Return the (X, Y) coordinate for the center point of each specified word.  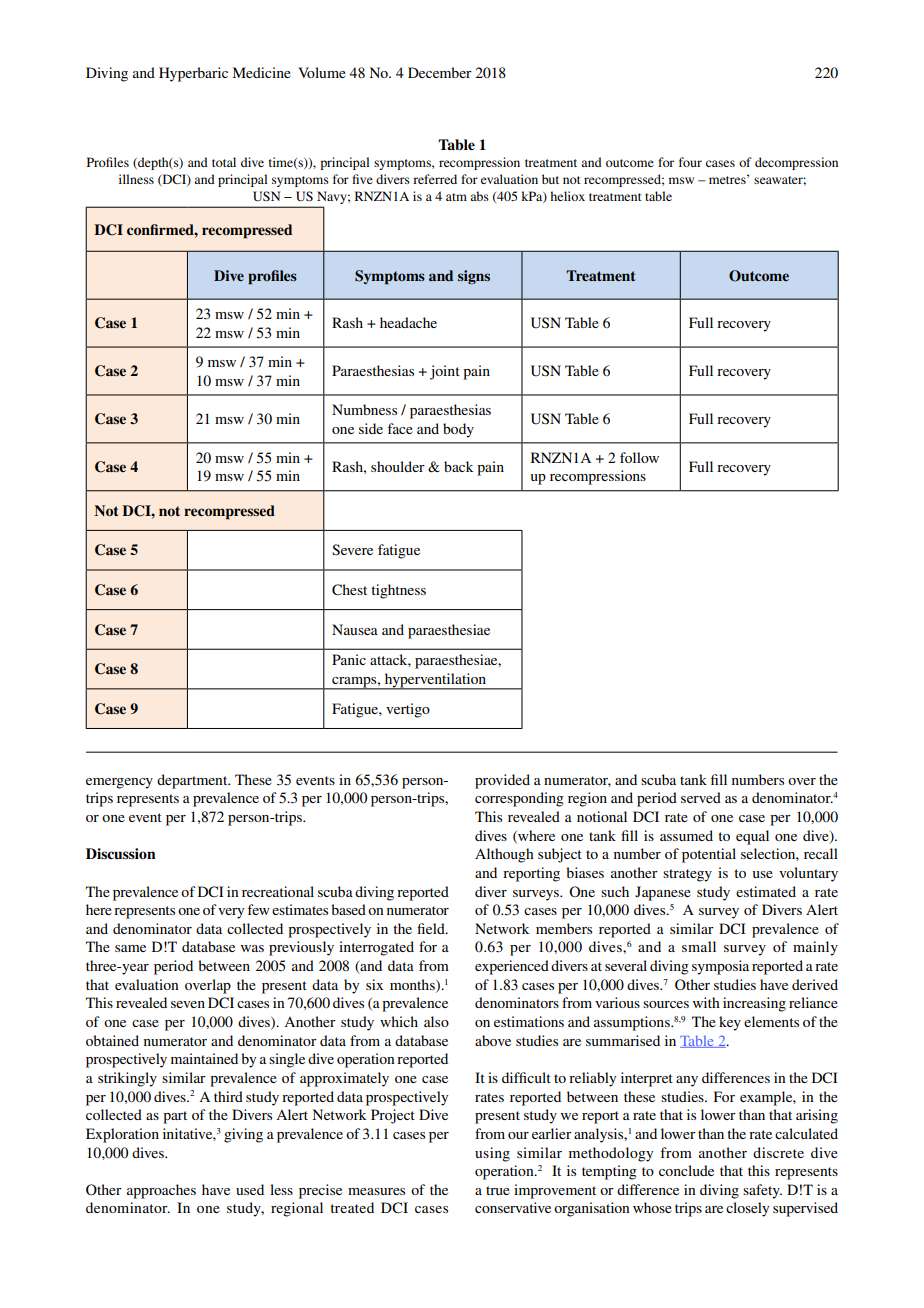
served (701, 797)
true (498, 1190)
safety (762, 1191)
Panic (349, 659)
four (690, 162)
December (440, 72)
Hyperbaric (193, 74)
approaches (161, 1191)
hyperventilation (435, 681)
